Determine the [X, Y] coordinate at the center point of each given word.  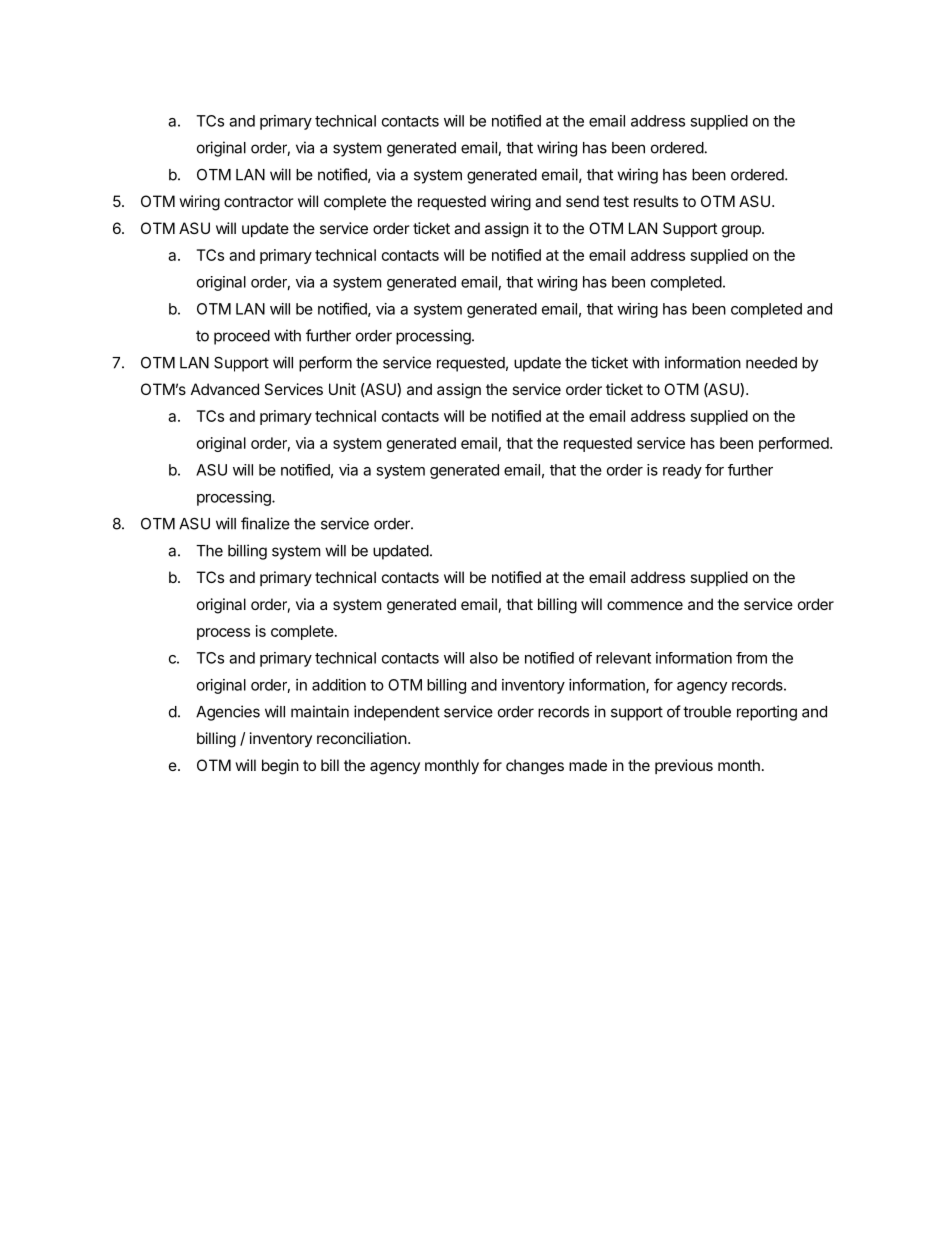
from [751, 658]
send [582, 201]
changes [535, 767]
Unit [342, 389]
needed [771, 363]
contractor [259, 201]
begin [280, 767]
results [656, 201]
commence [645, 605]
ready [682, 471]
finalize [265, 523]
